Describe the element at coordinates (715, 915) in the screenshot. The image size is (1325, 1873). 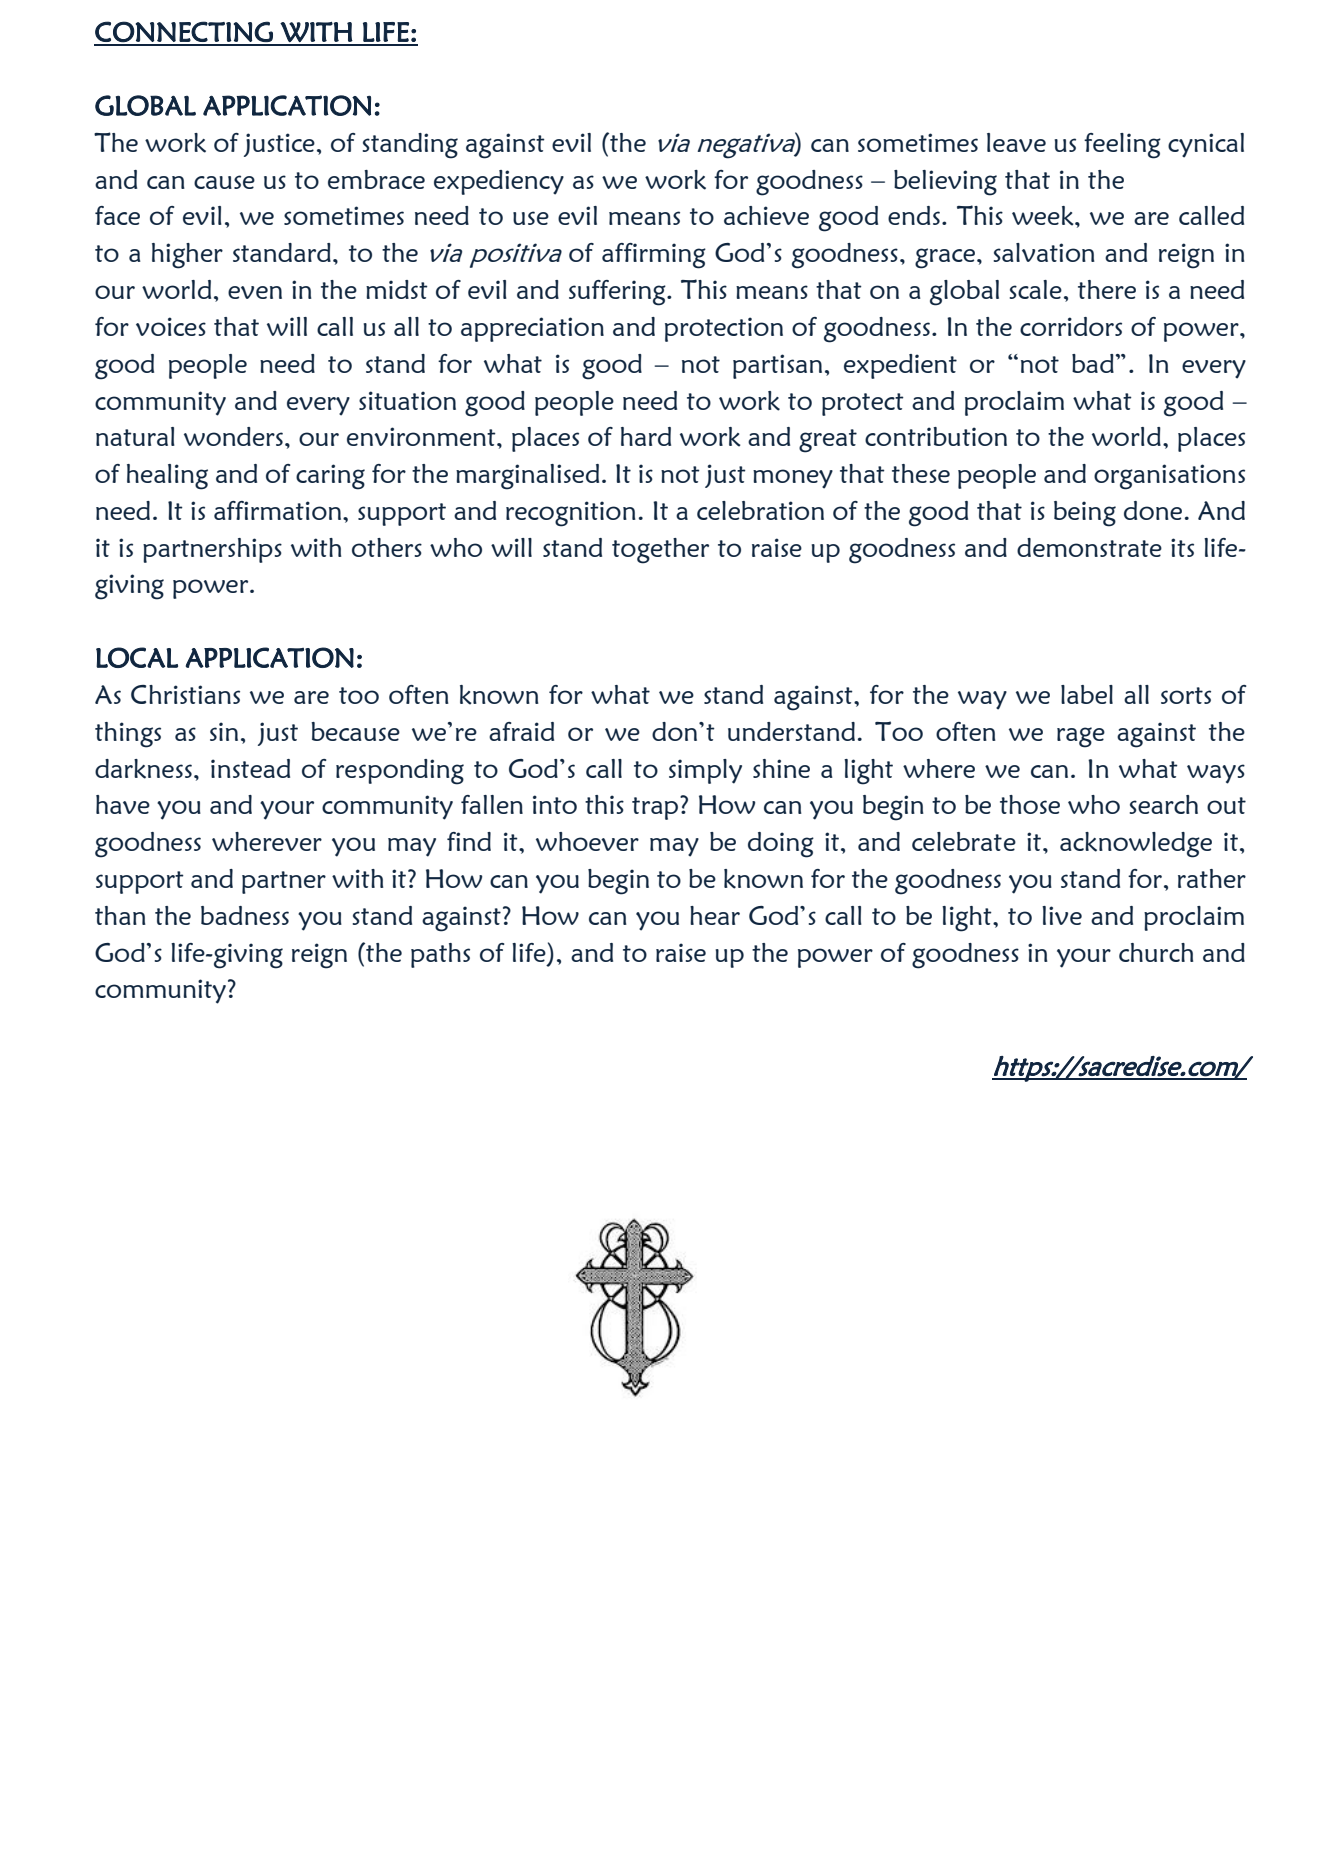
I see `hear` at that location.
